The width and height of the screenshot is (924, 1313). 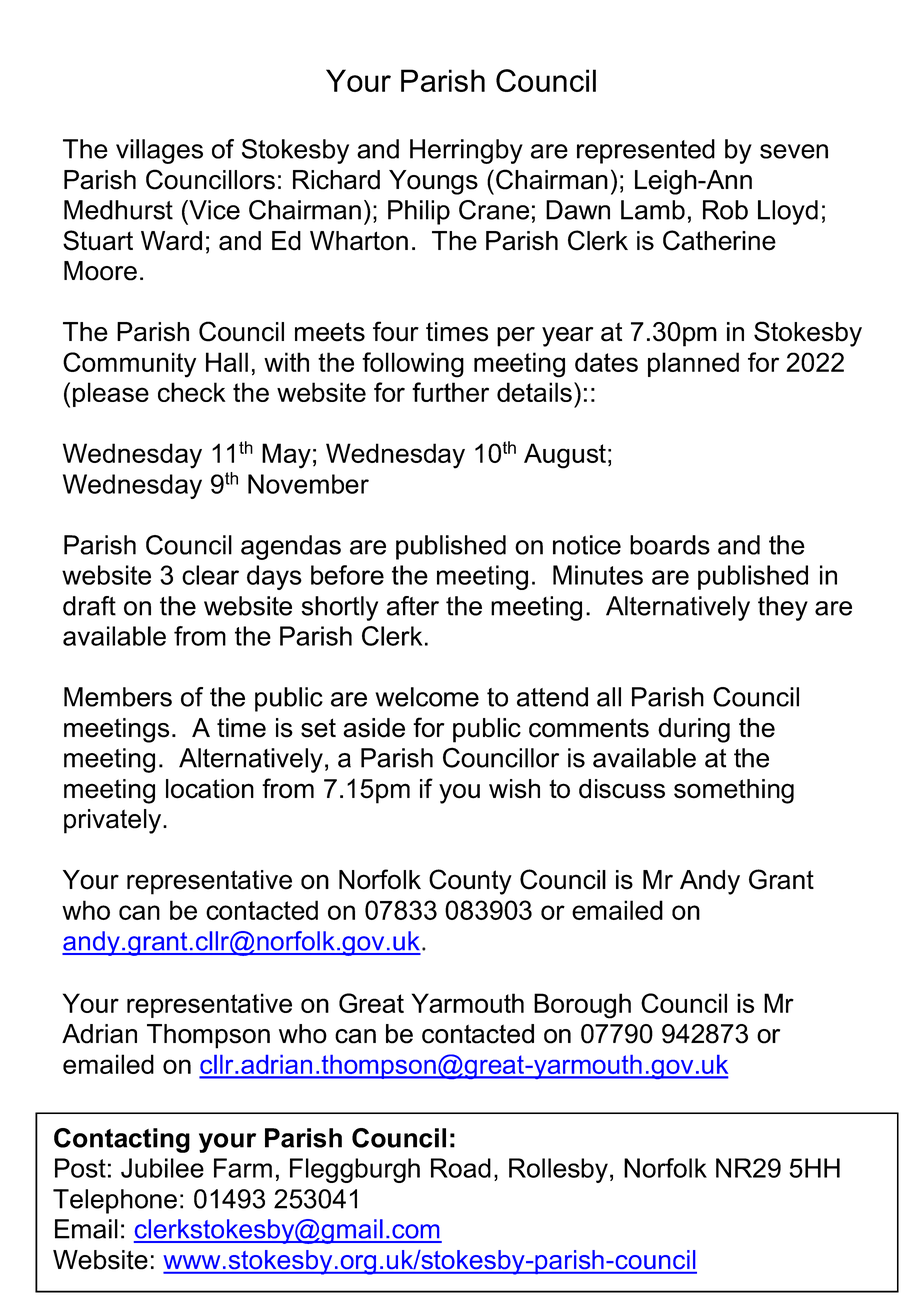 I want to click on Road, so click(x=461, y=1168).
